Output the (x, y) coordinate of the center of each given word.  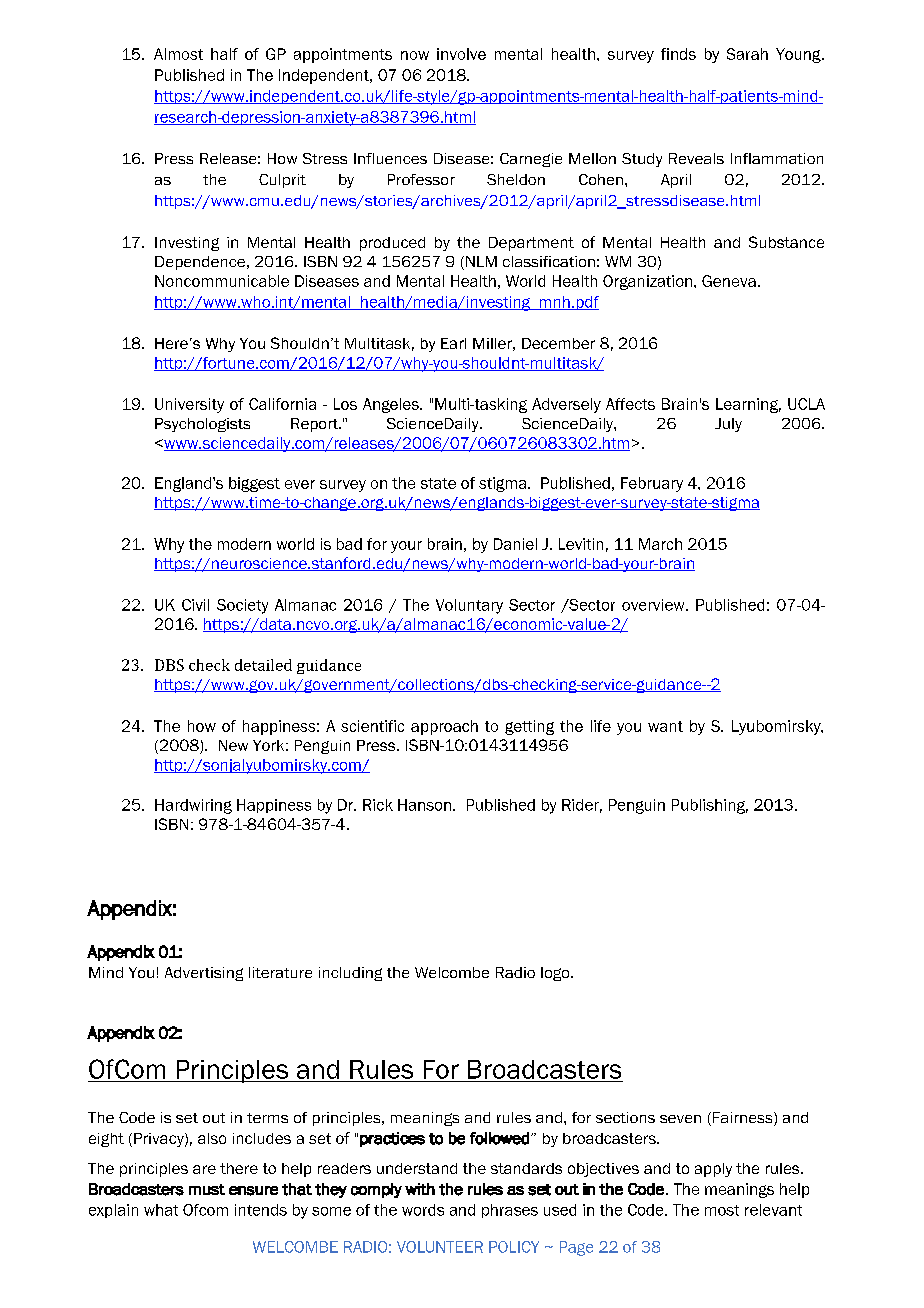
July (728, 425)
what (161, 1210)
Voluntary (469, 606)
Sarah (747, 54)
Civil (195, 605)
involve (461, 54)
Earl (453, 343)
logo (556, 974)
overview (654, 605)
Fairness (744, 1119)
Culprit (282, 181)
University (189, 405)
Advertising (204, 974)
